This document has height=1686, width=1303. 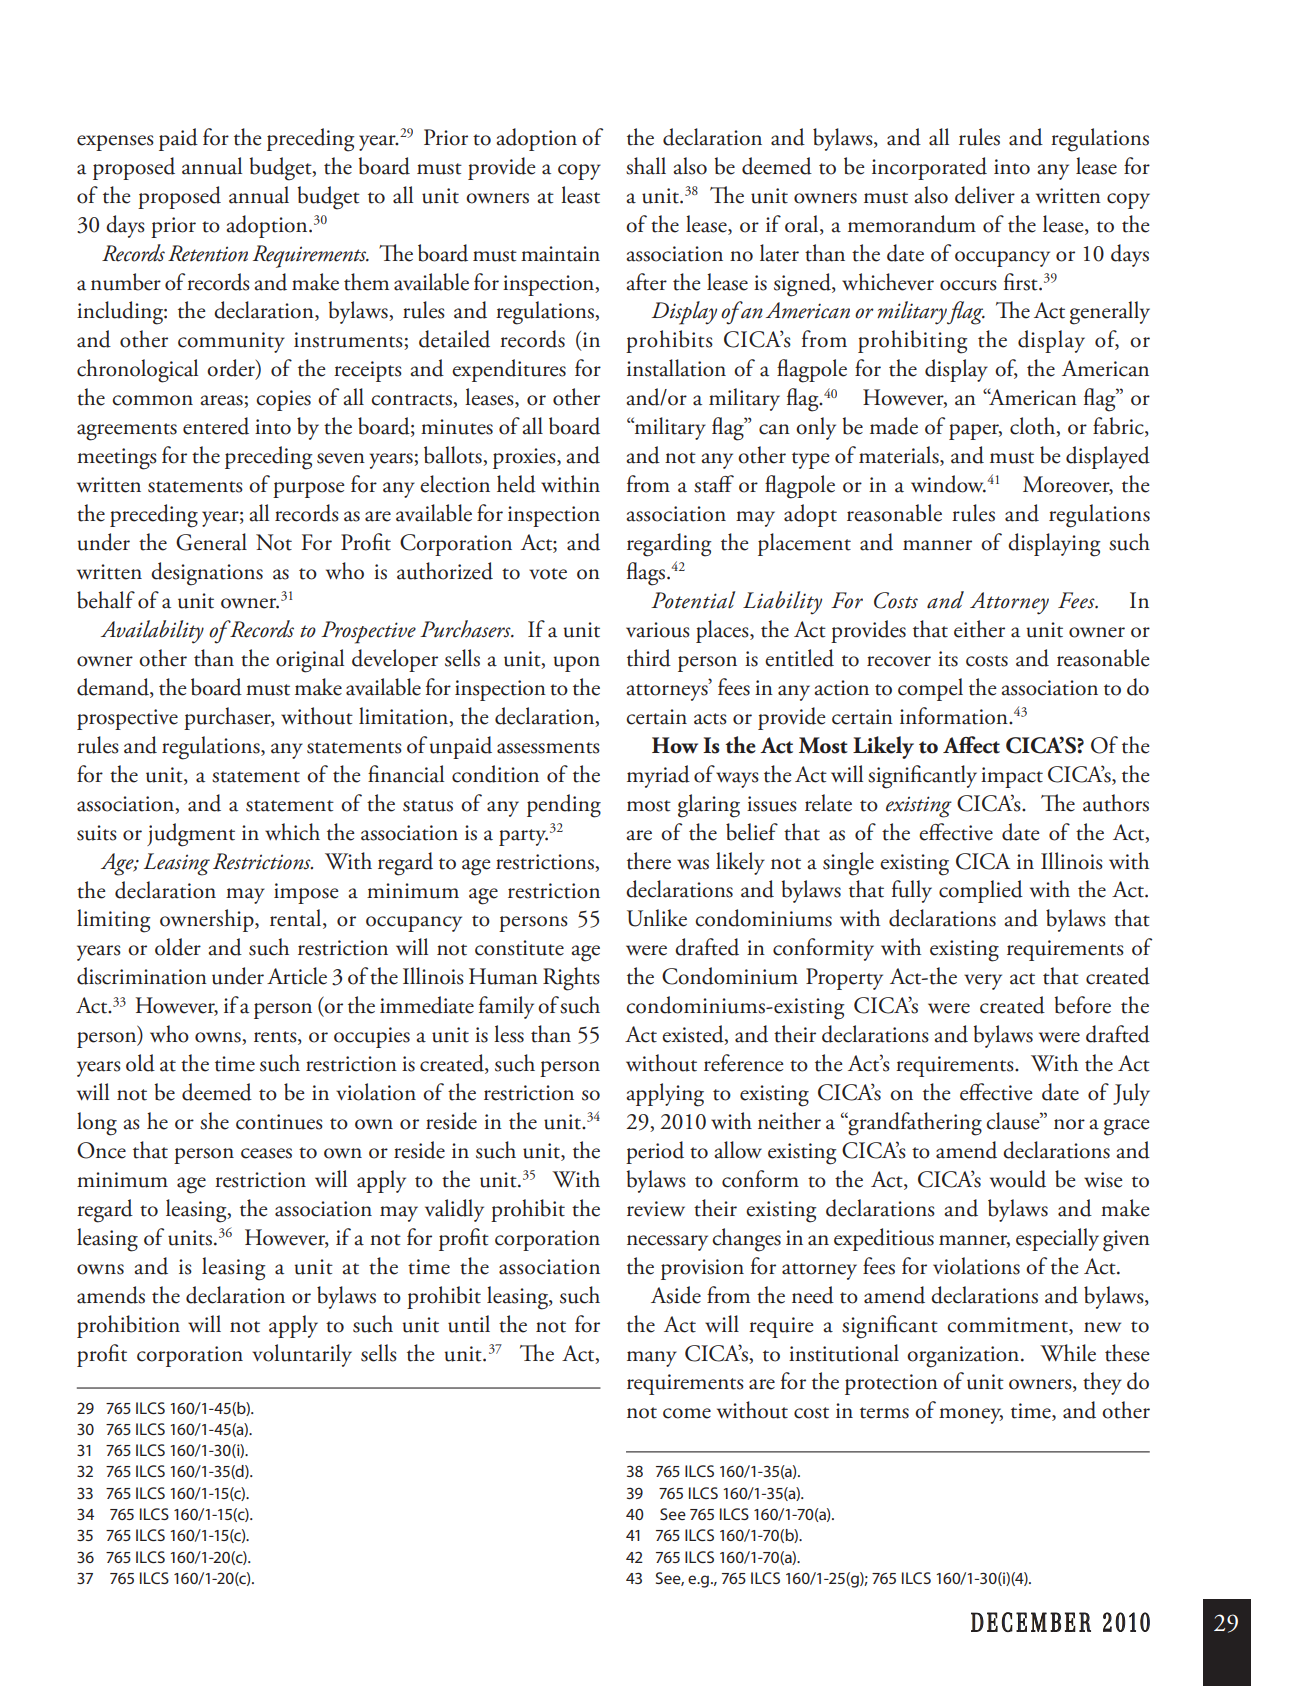 What do you see at coordinates (985, 195) in the document?
I see `deliver` at bounding box center [985, 195].
